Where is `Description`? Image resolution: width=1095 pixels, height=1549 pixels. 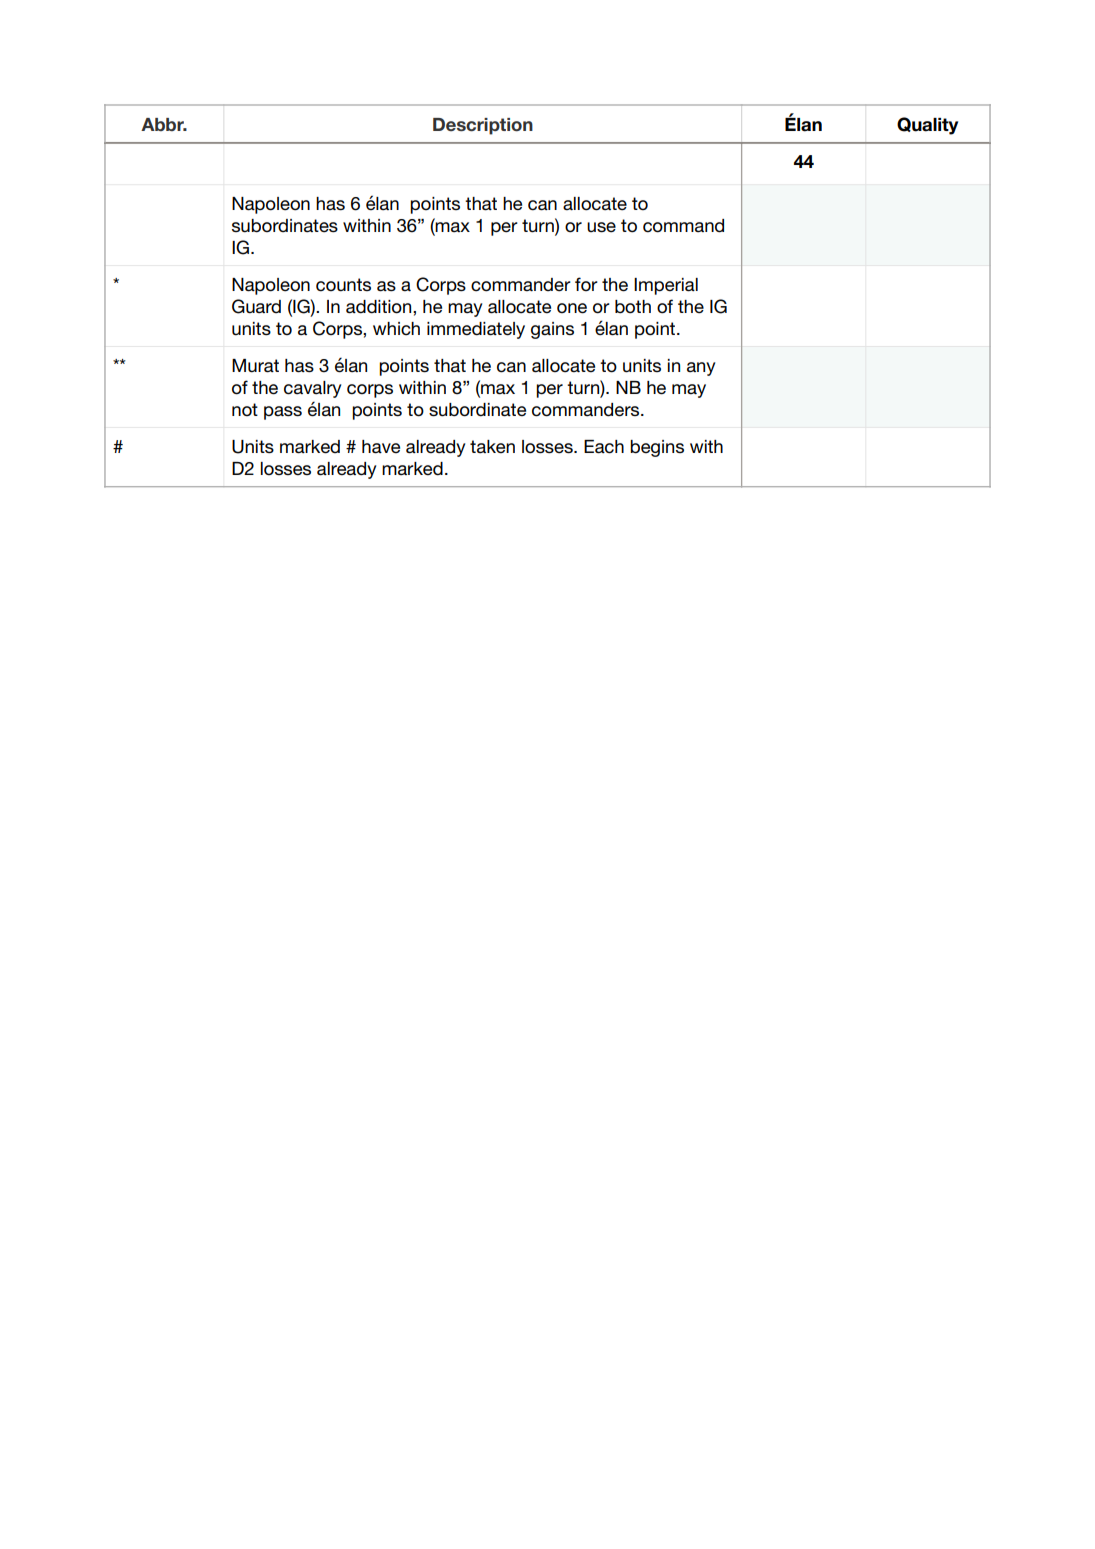
Description is located at coordinates (483, 126).
